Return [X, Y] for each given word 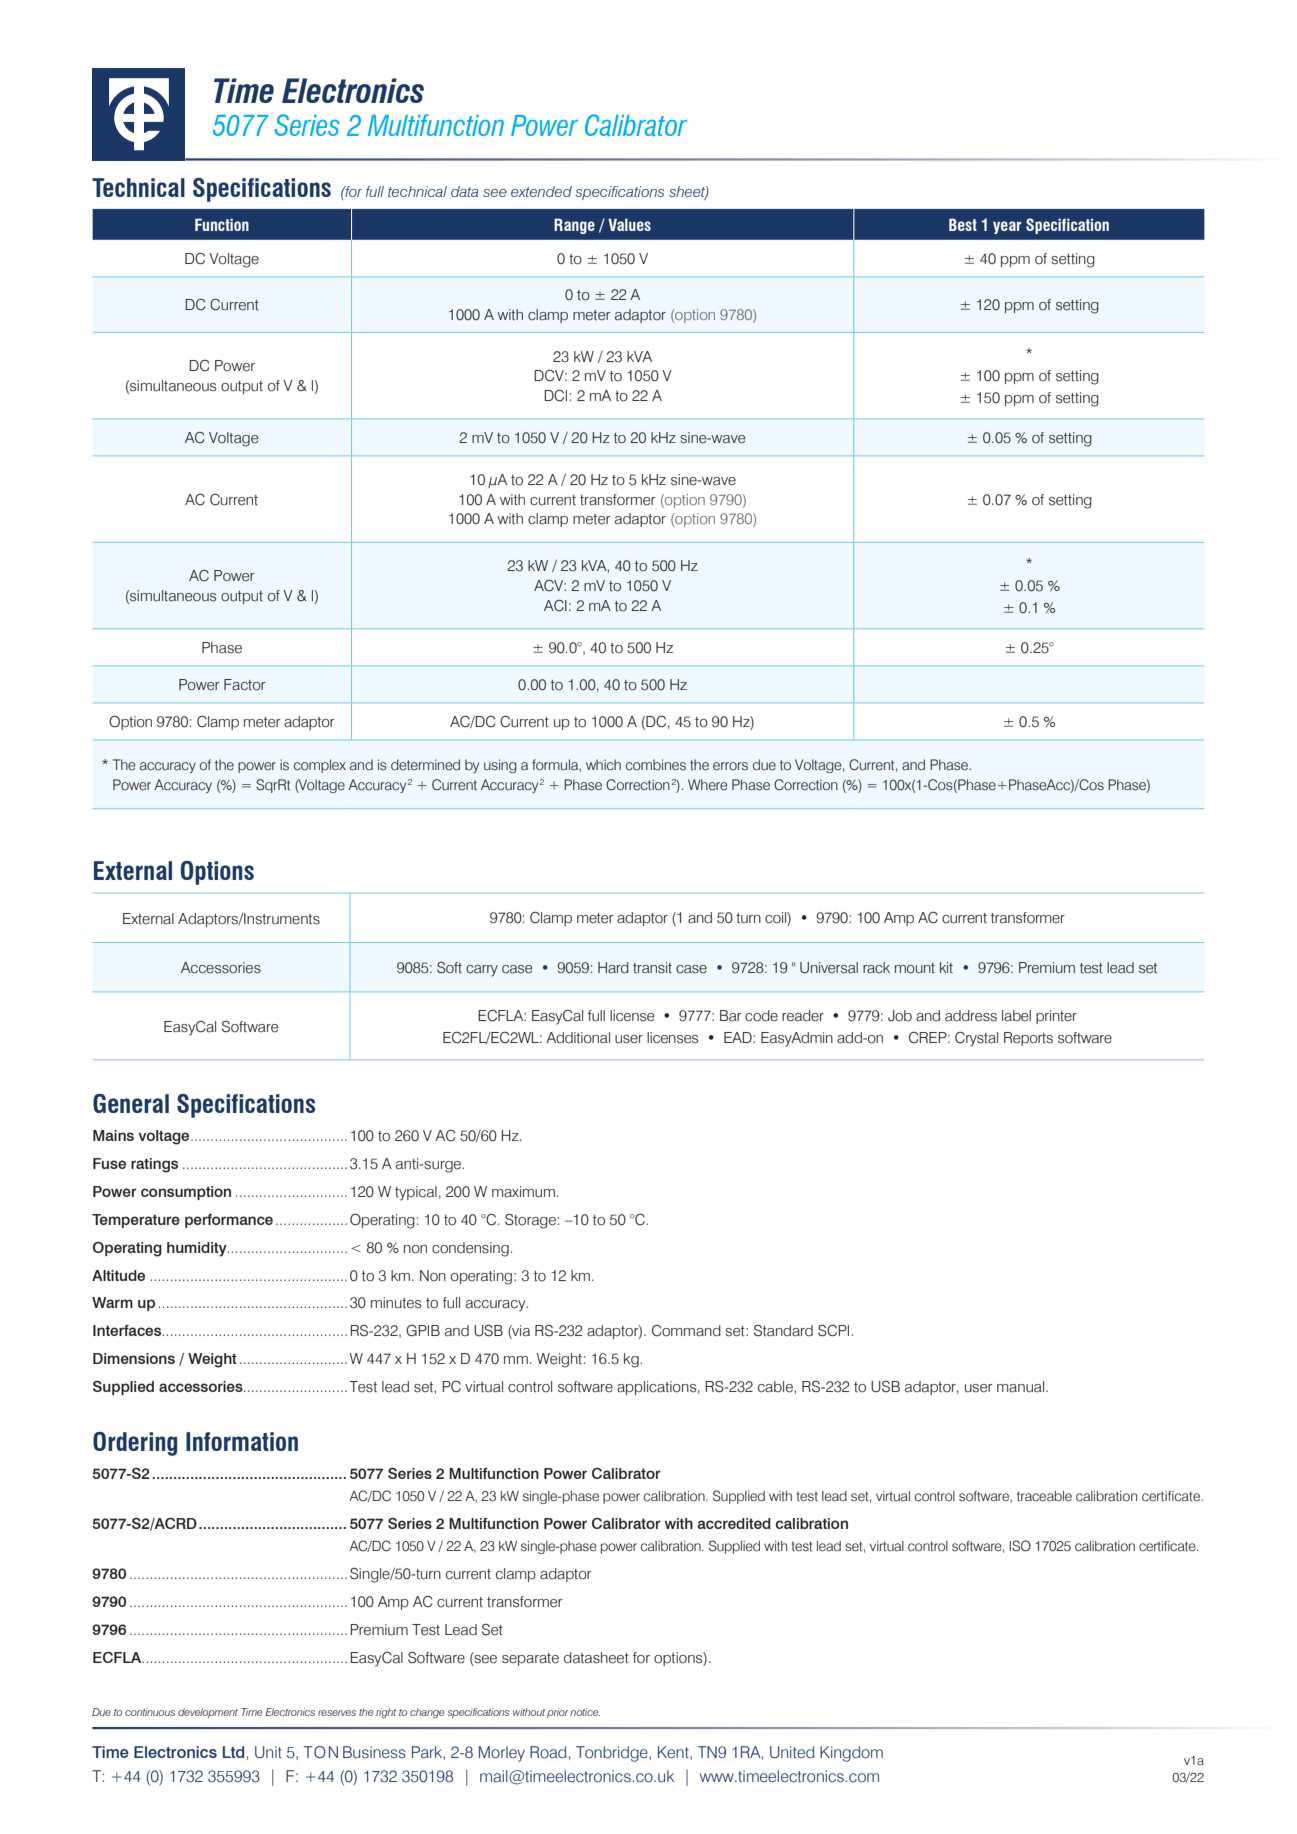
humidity [198, 1249]
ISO [1020, 1546]
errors [730, 766]
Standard [783, 1331]
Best [963, 224]
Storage [530, 1221]
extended [541, 191]
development [208, 1713]
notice [585, 1712]
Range [574, 226]
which [603, 765]
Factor [244, 685]
